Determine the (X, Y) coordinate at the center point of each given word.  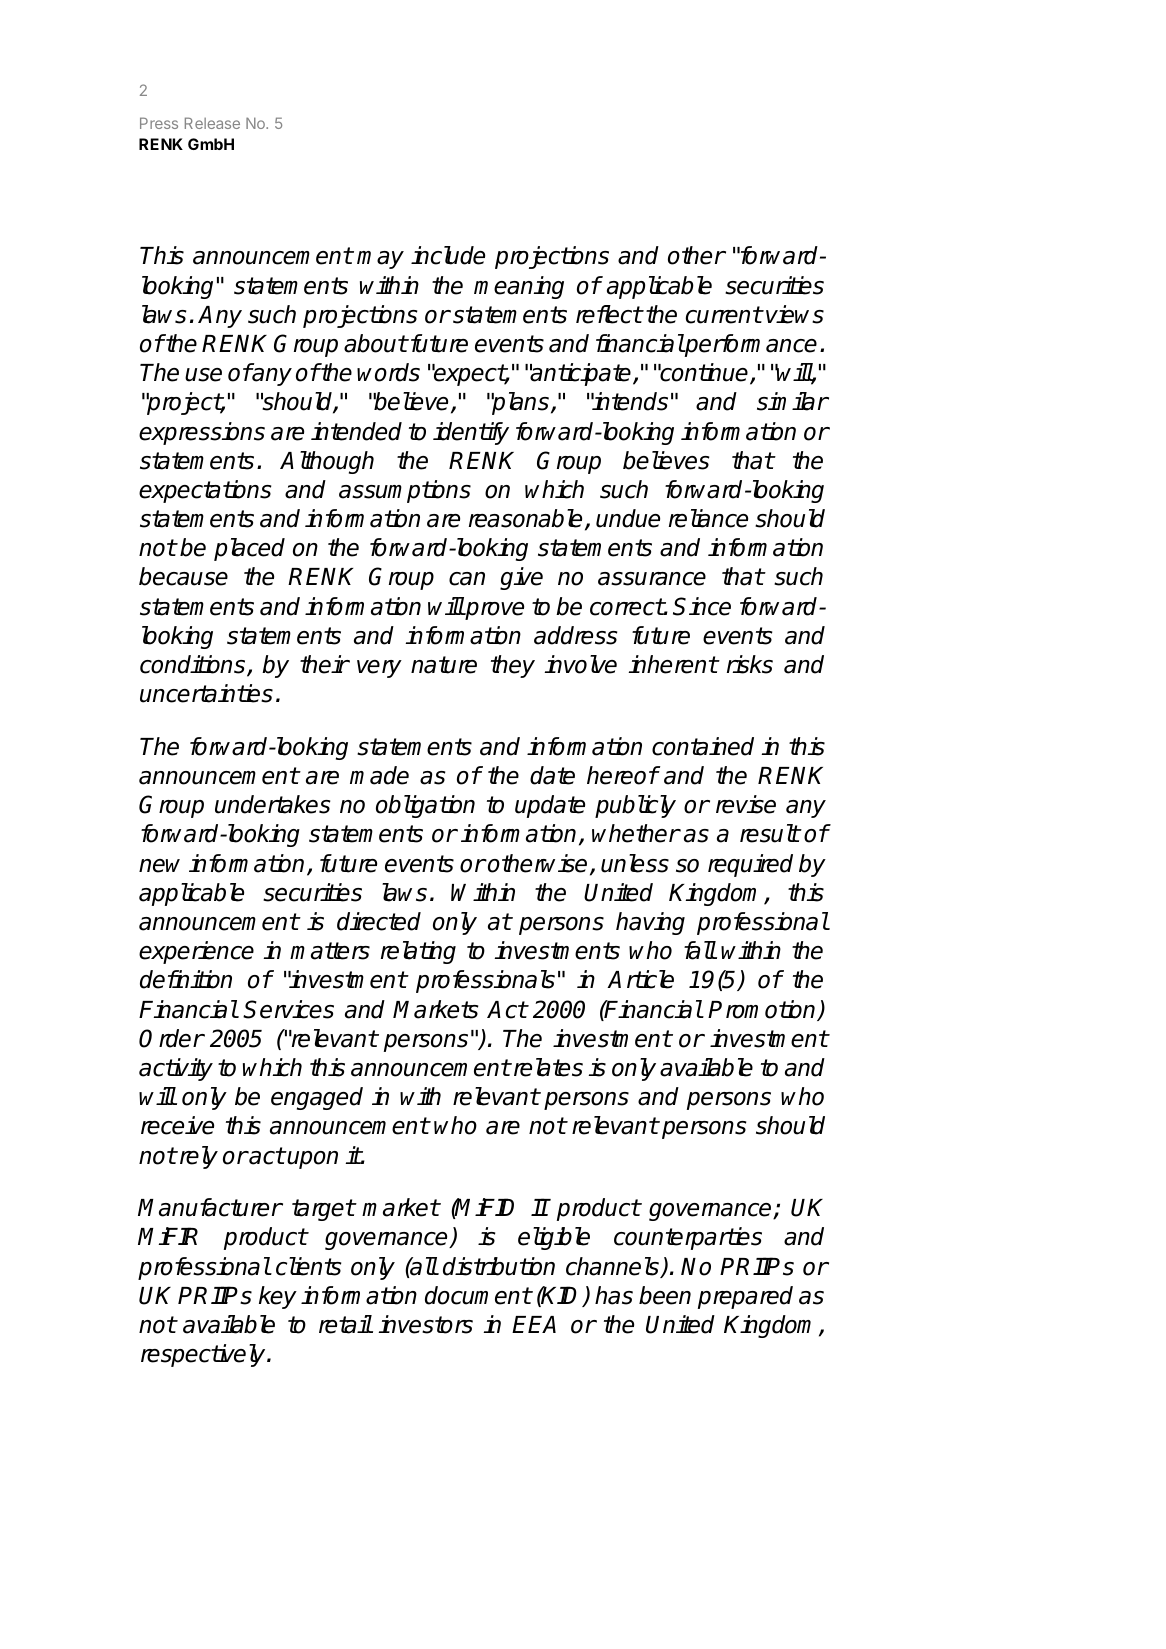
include (448, 255)
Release (212, 123)
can (467, 579)
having (650, 923)
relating (418, 952)
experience (196, 952)
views (795, 314)
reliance (708, 518)
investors (425, 1324)
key (278, 1297)
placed (249, 549)
